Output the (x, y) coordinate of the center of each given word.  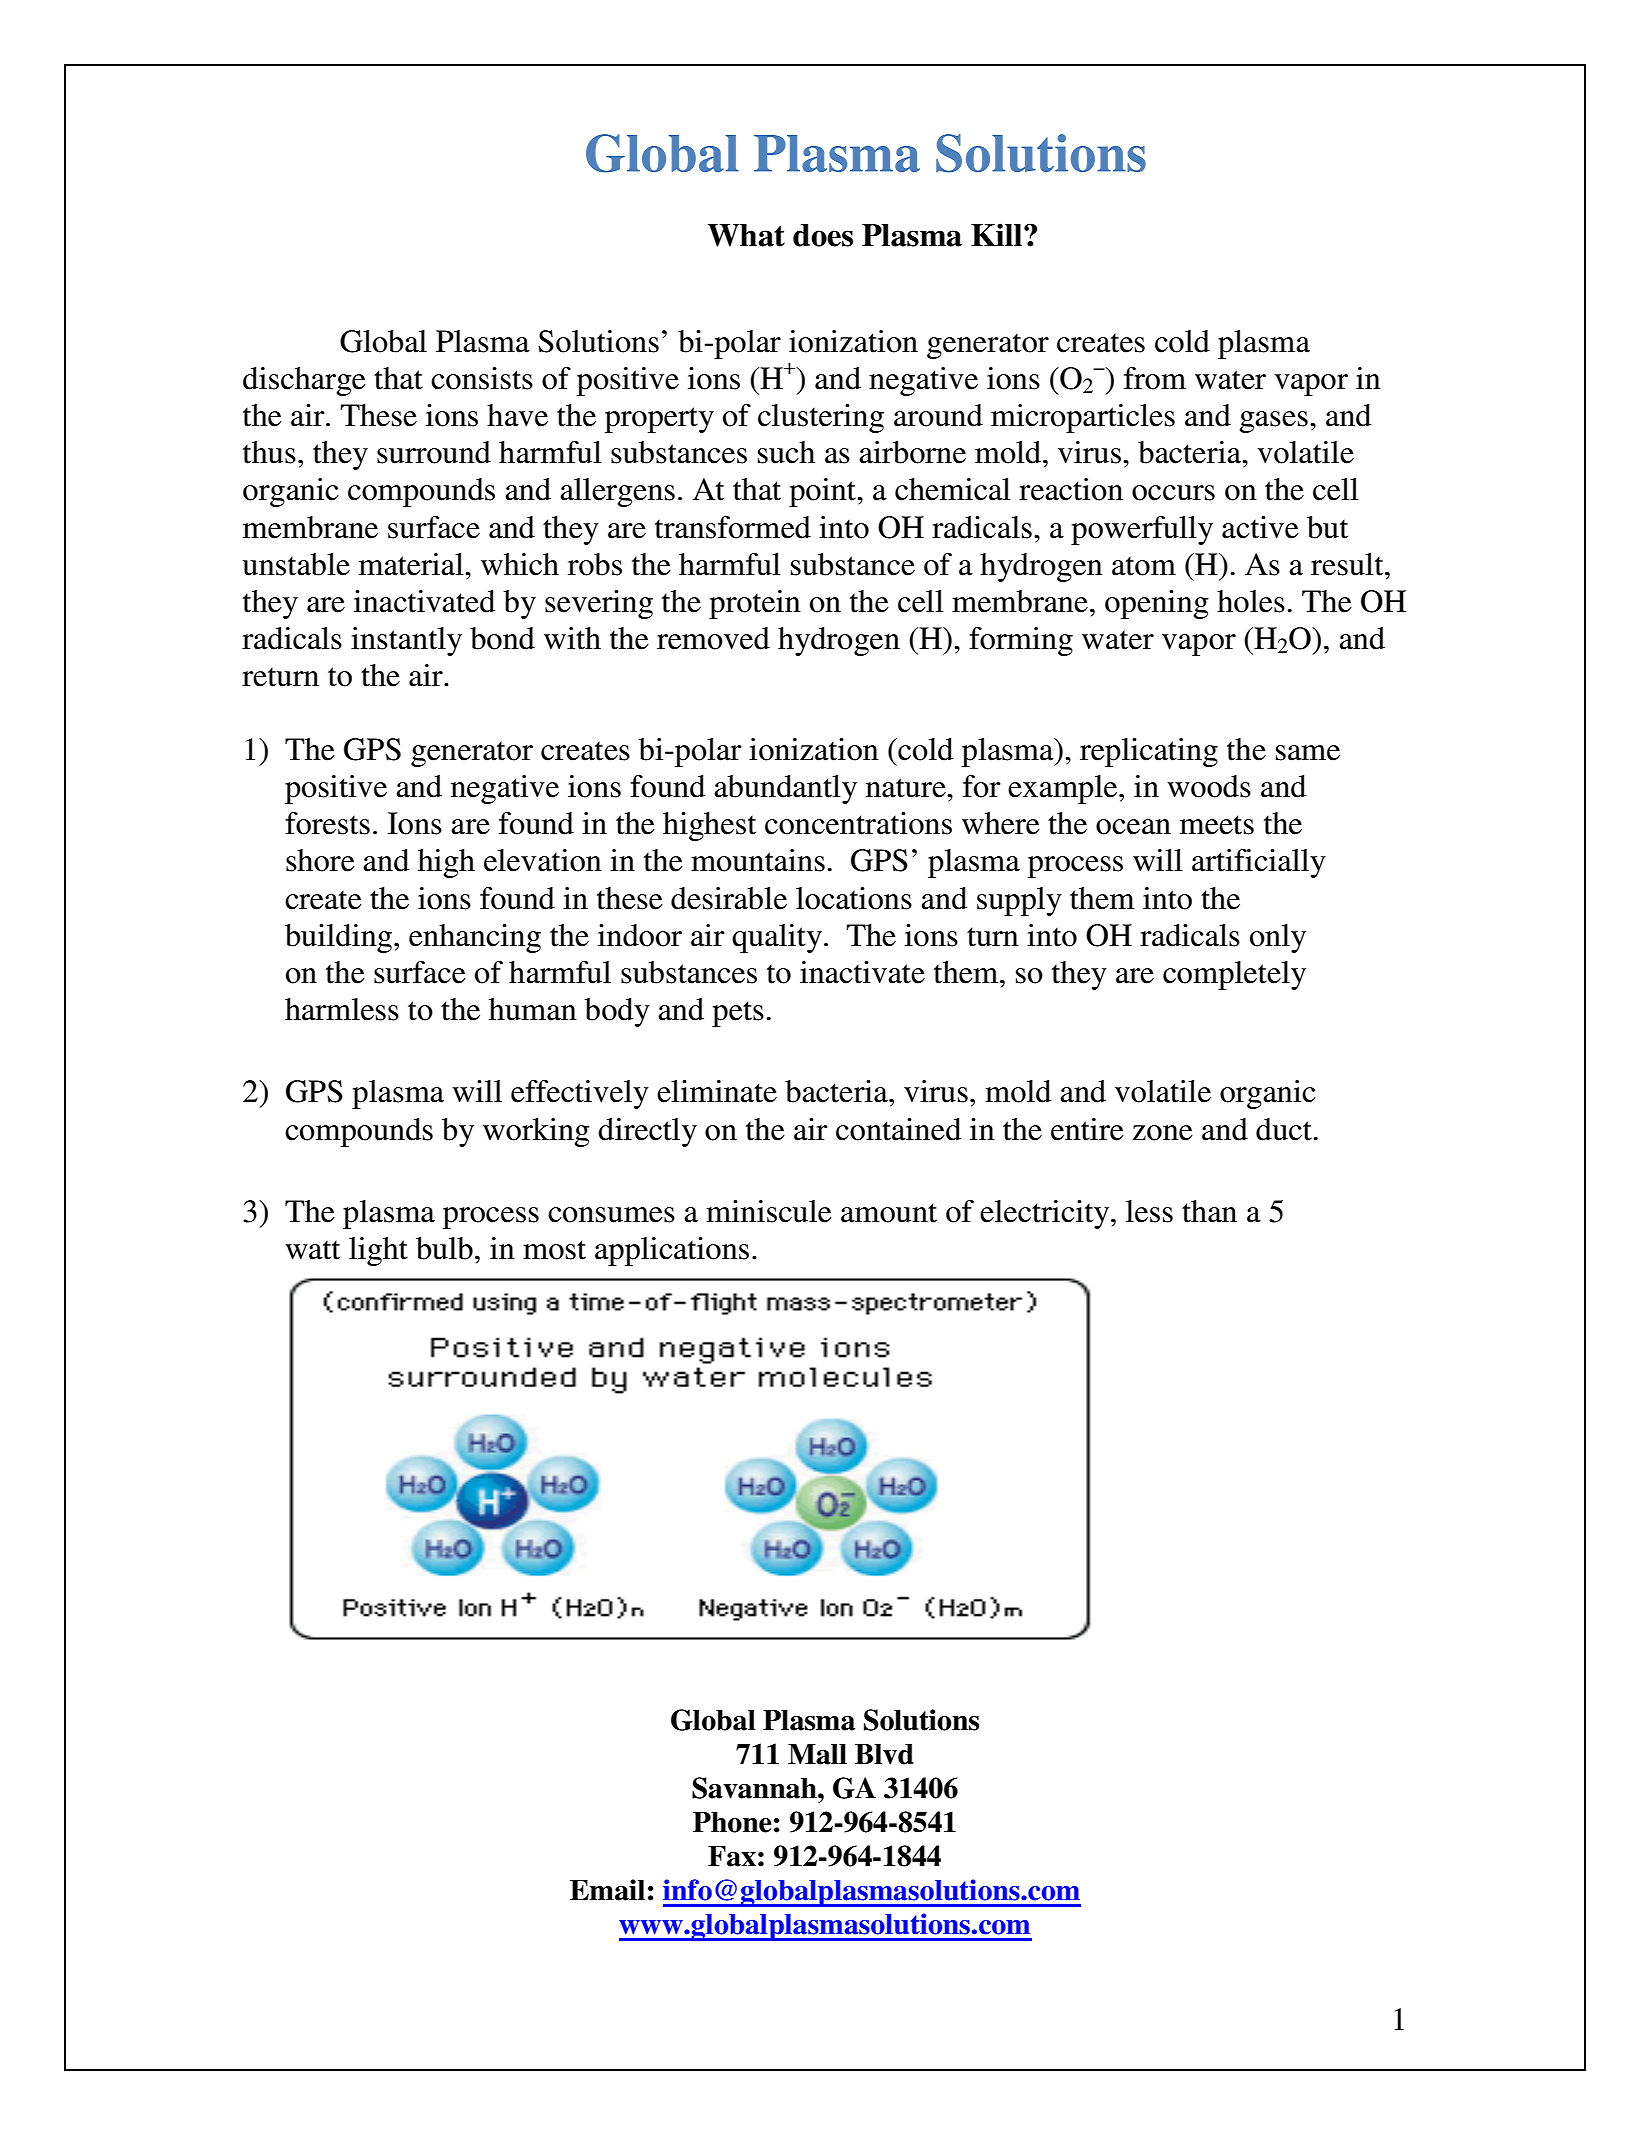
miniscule (769, 1211)
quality (777, 938)
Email (607, 1890)
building (340, 938)
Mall (817, 1754)
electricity (1046, 1214)
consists (482, 378)
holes (1251, 601)
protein (755, 604)
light (378, 1251)
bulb (444, 1248)
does (823, 235)
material (412, 564)
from (1155, 378)
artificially (1259, 863)
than (1209, 1211)
